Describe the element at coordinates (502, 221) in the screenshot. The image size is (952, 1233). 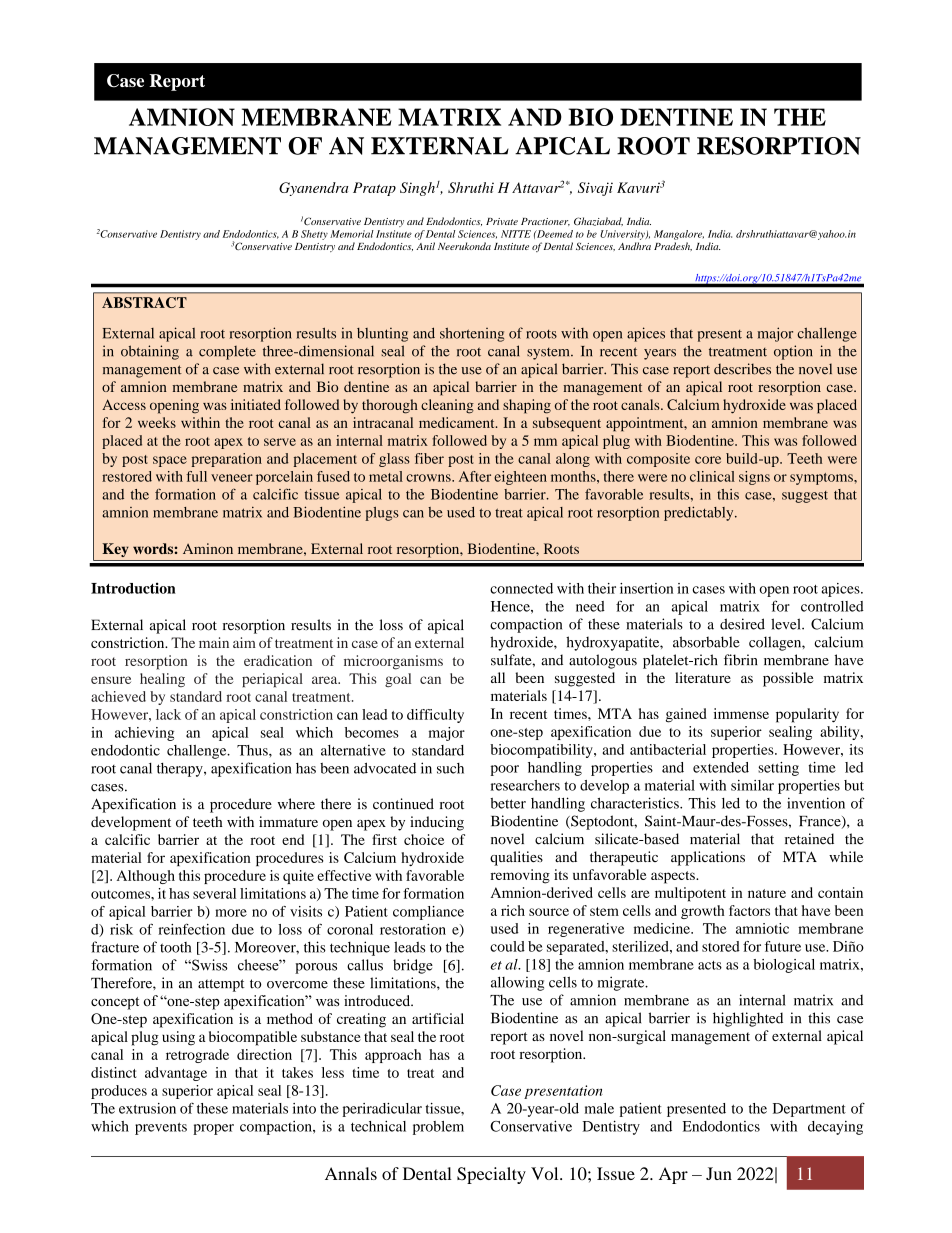
I see `Private` at that location.
